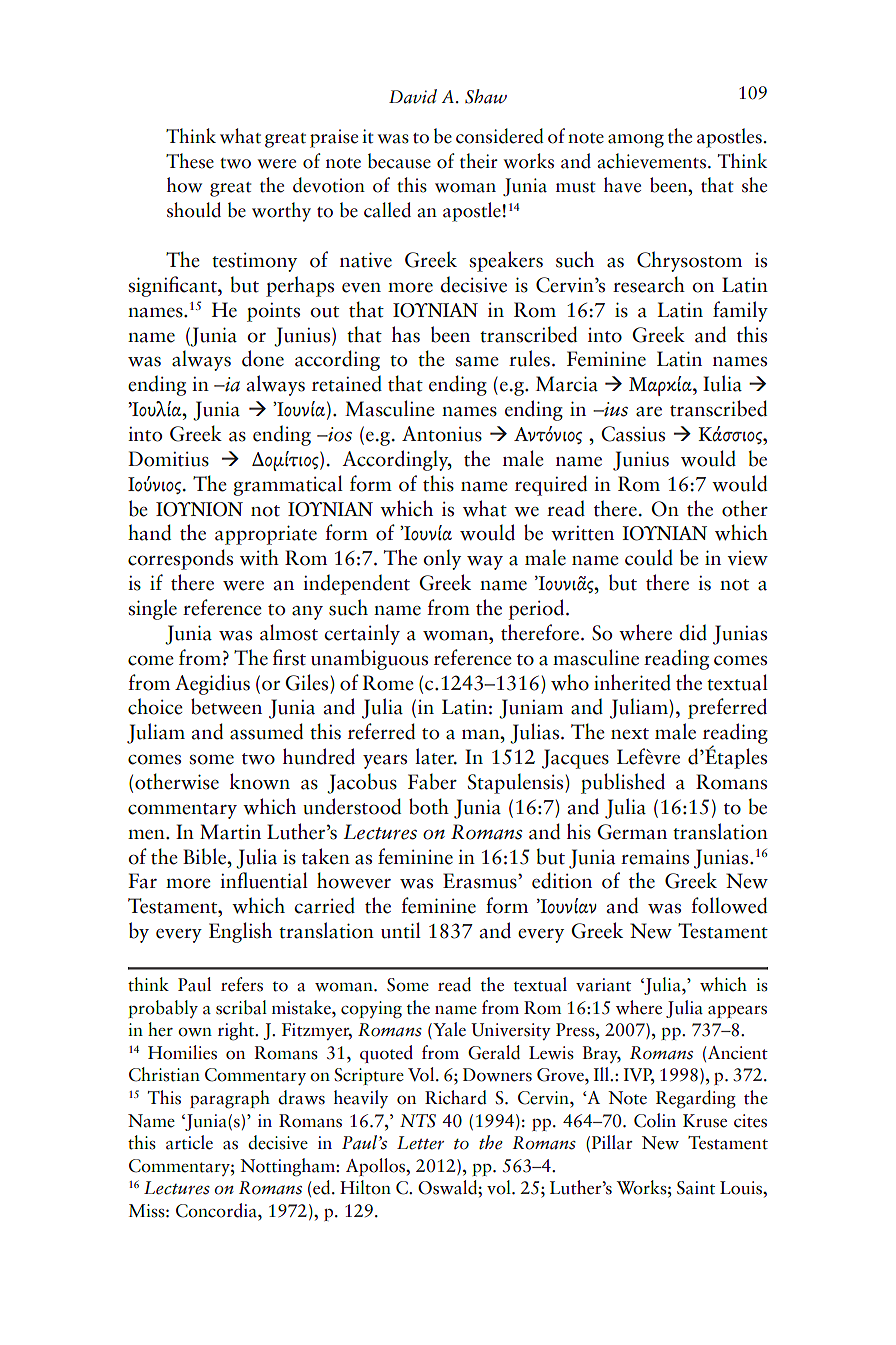 Image resolution: width=896 pixels, height=1345 pixels. I want to click on achievements, so click(653, 161).
